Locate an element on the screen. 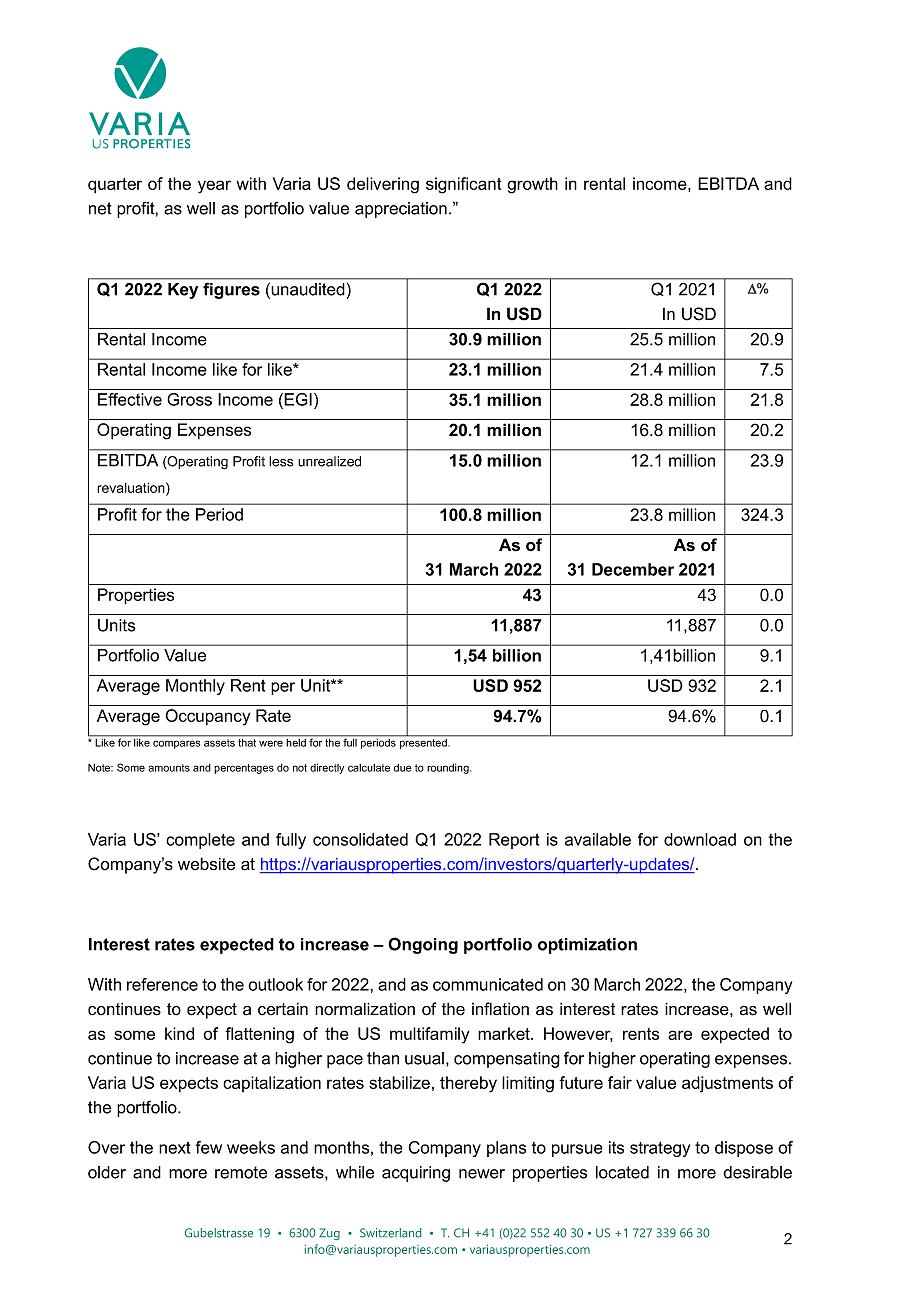 This screenshot has height=1309, width=924. acquiring is located at coordinates (416, 1174).
